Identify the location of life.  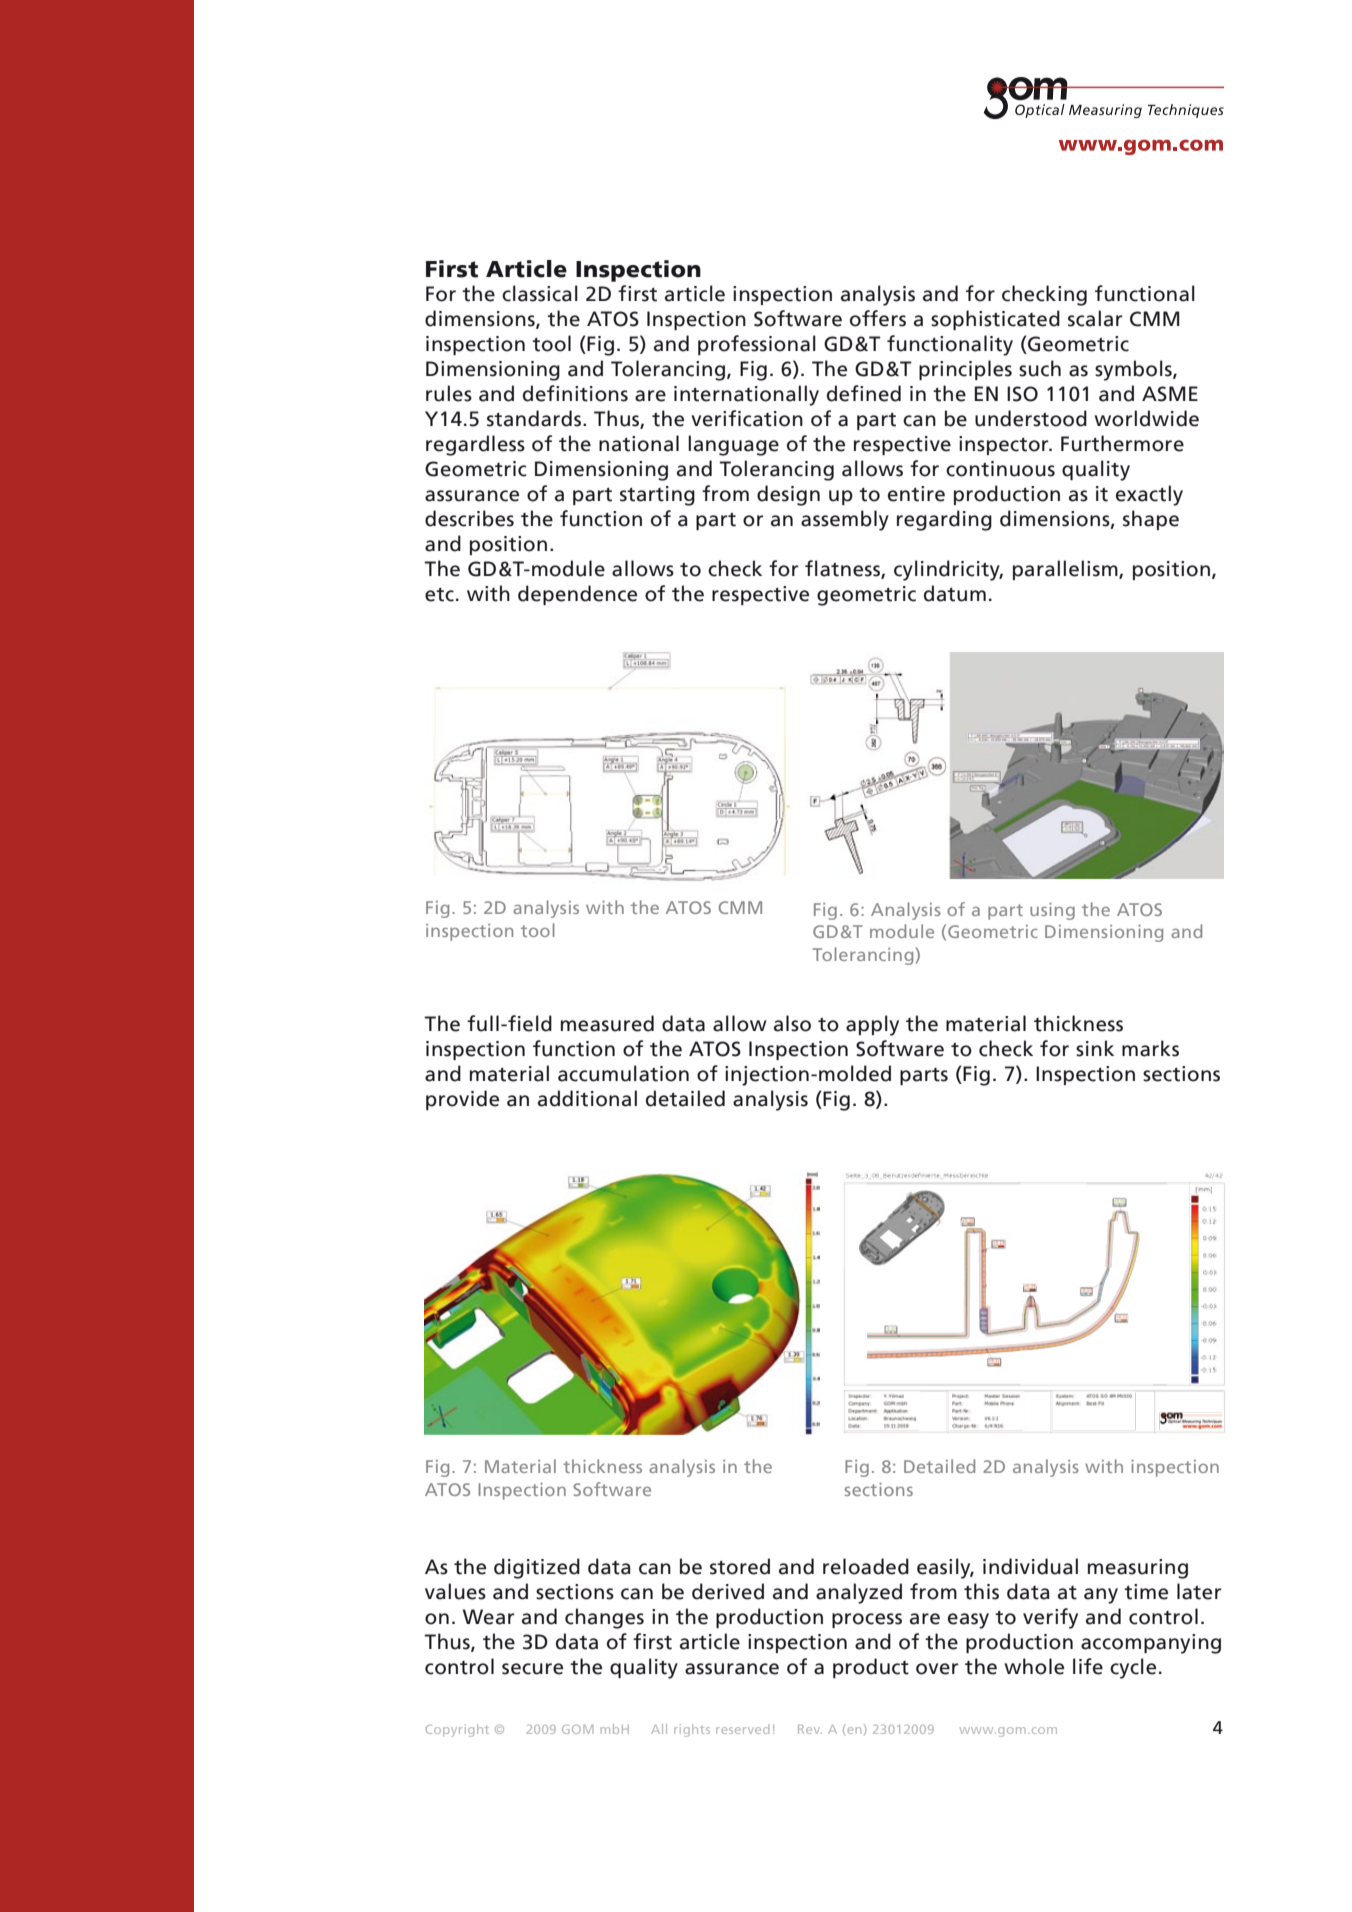
(1088, 1666).
